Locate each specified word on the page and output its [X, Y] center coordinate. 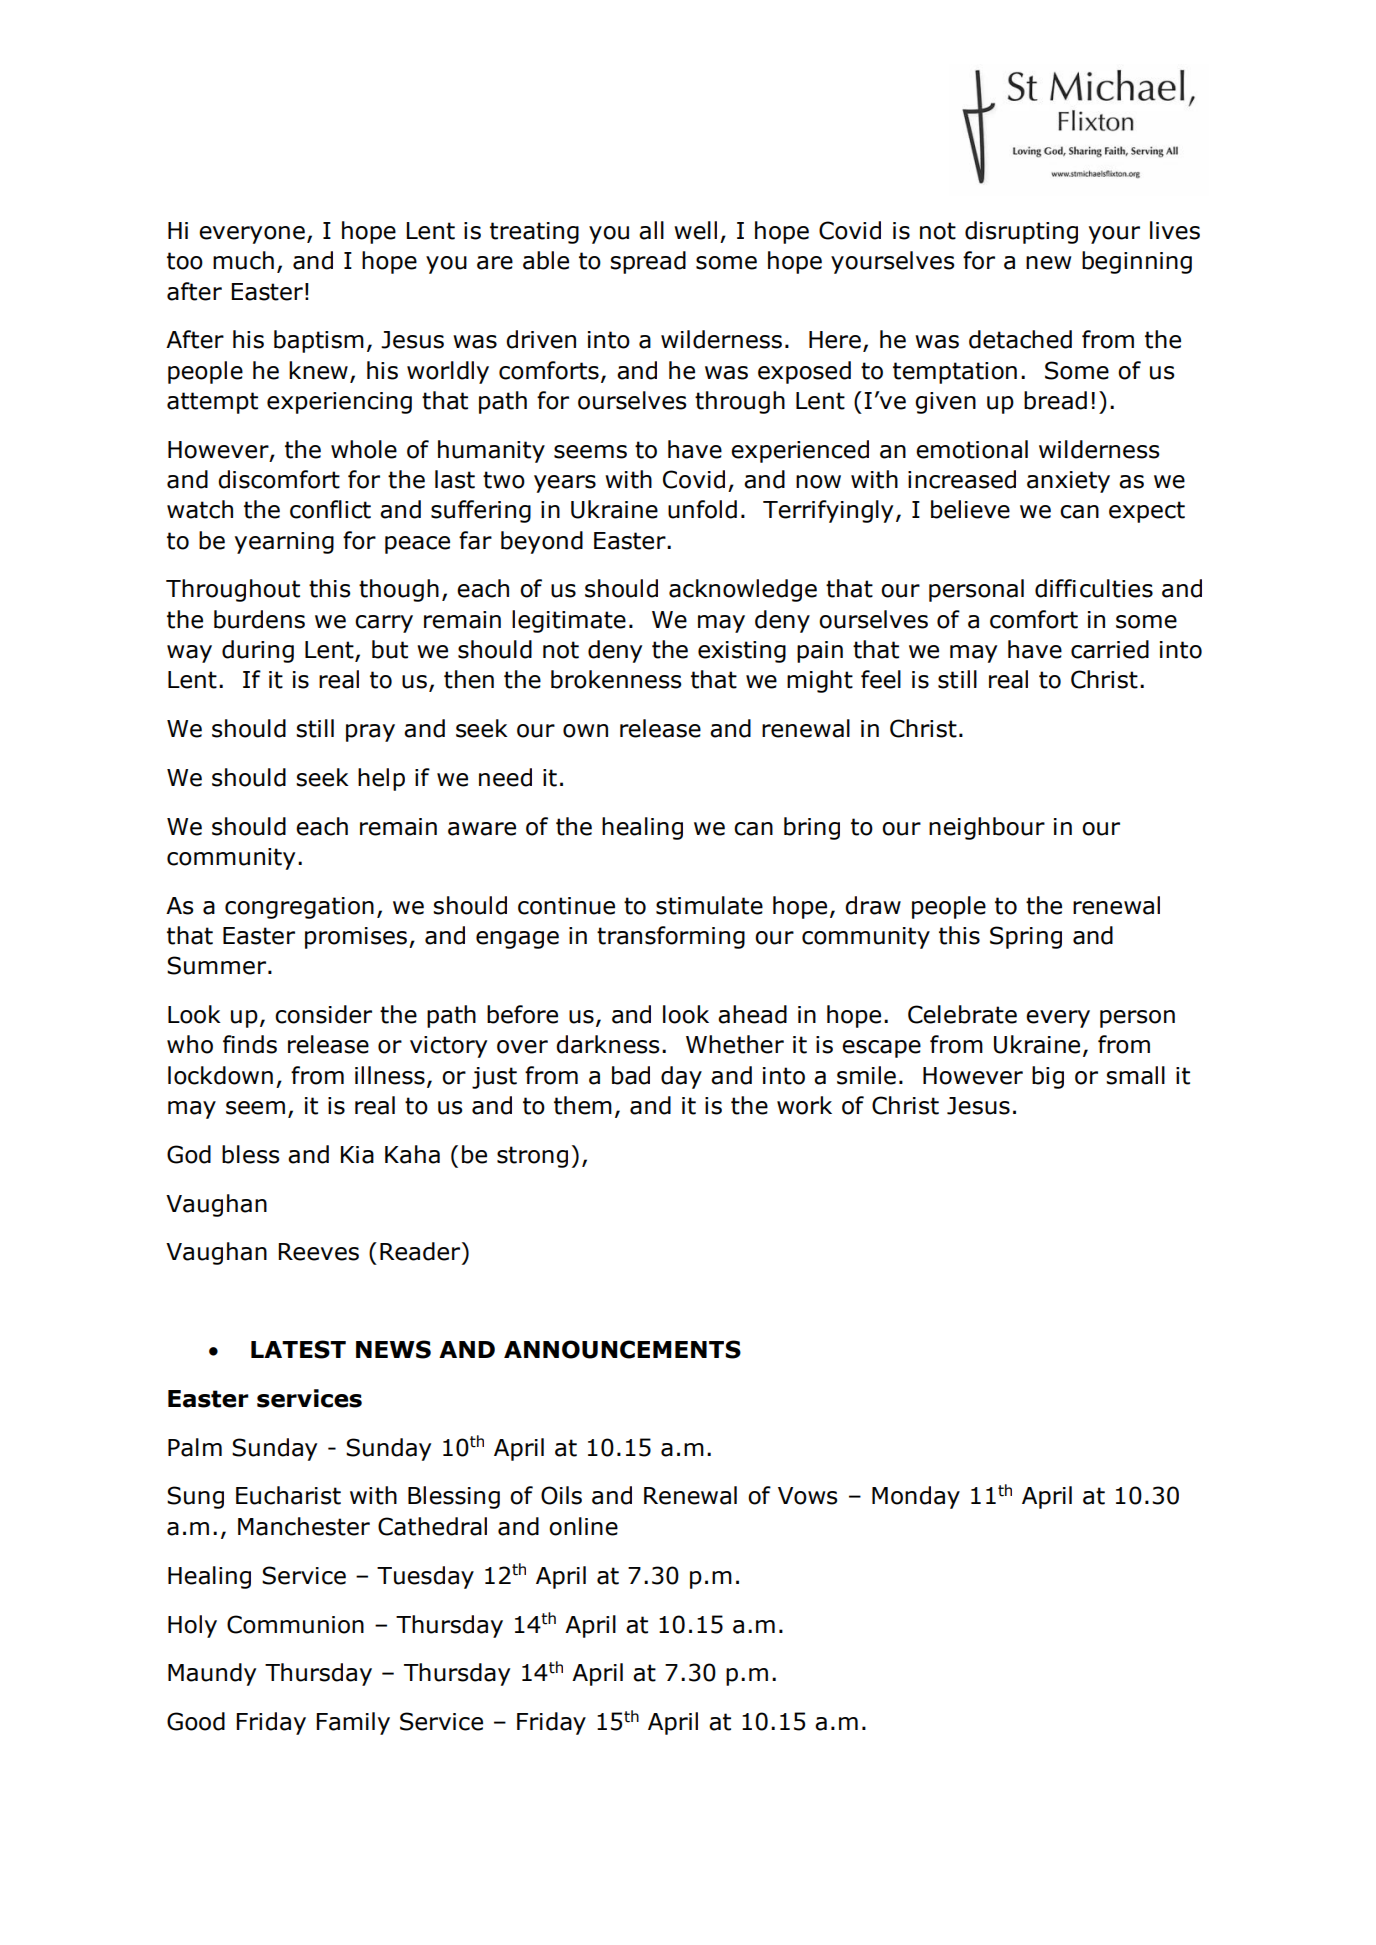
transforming [671, 937]
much [243, 260]
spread [648, 262]
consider [323, 1014]
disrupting [1021, 232]
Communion [295, 1624]
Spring [1026, 937]
